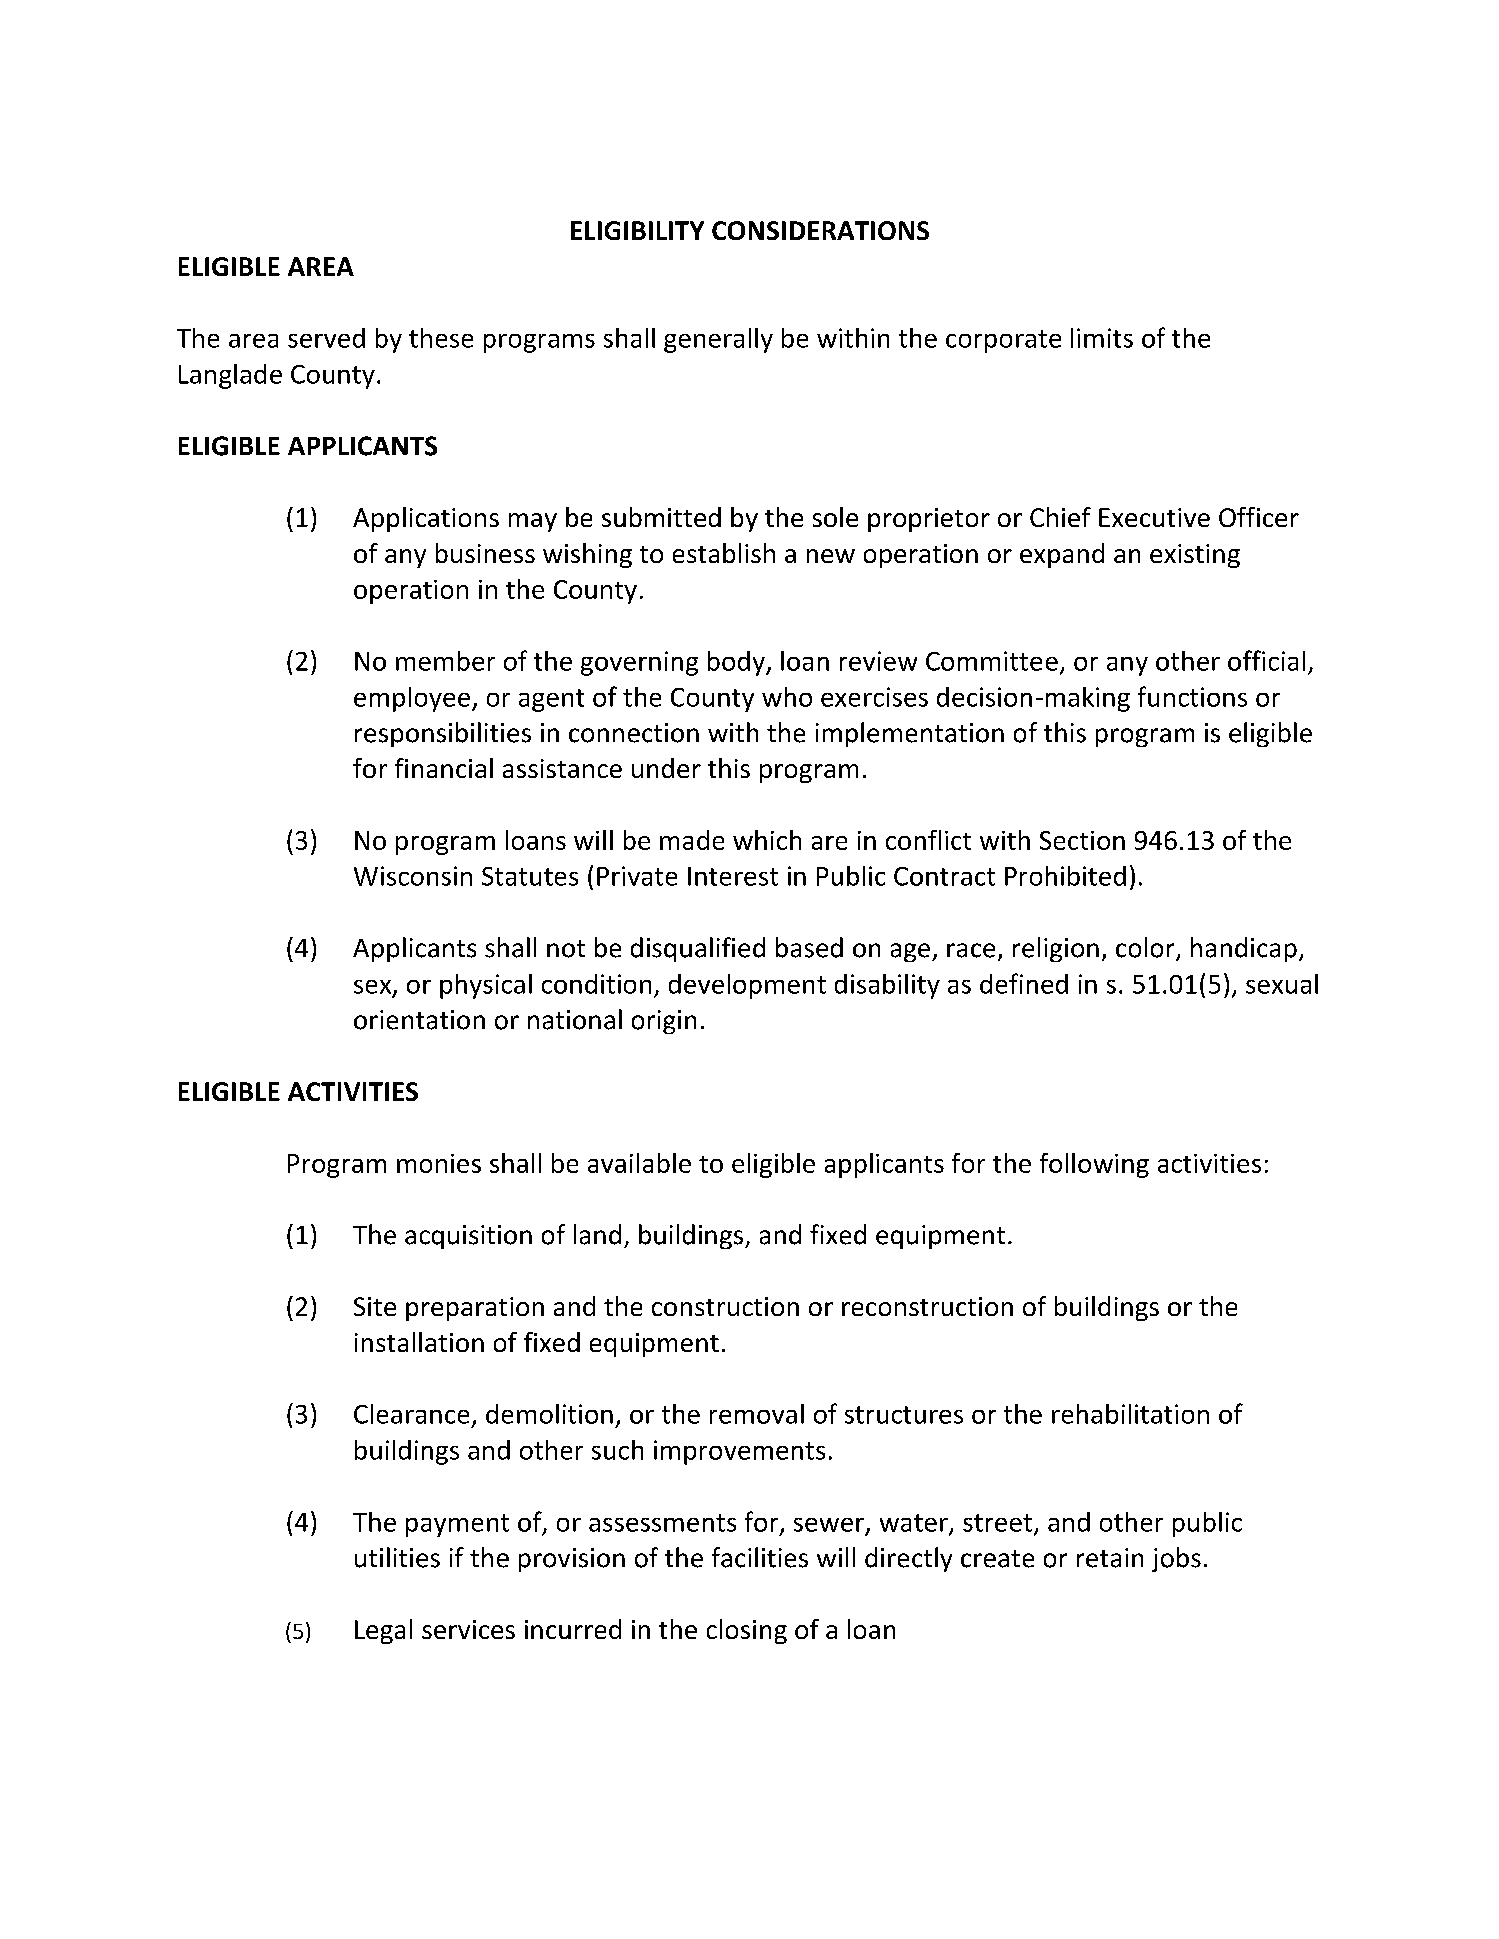  Describe the element at coordinates (1102, 338) in the document. I see `limits` at that location.
